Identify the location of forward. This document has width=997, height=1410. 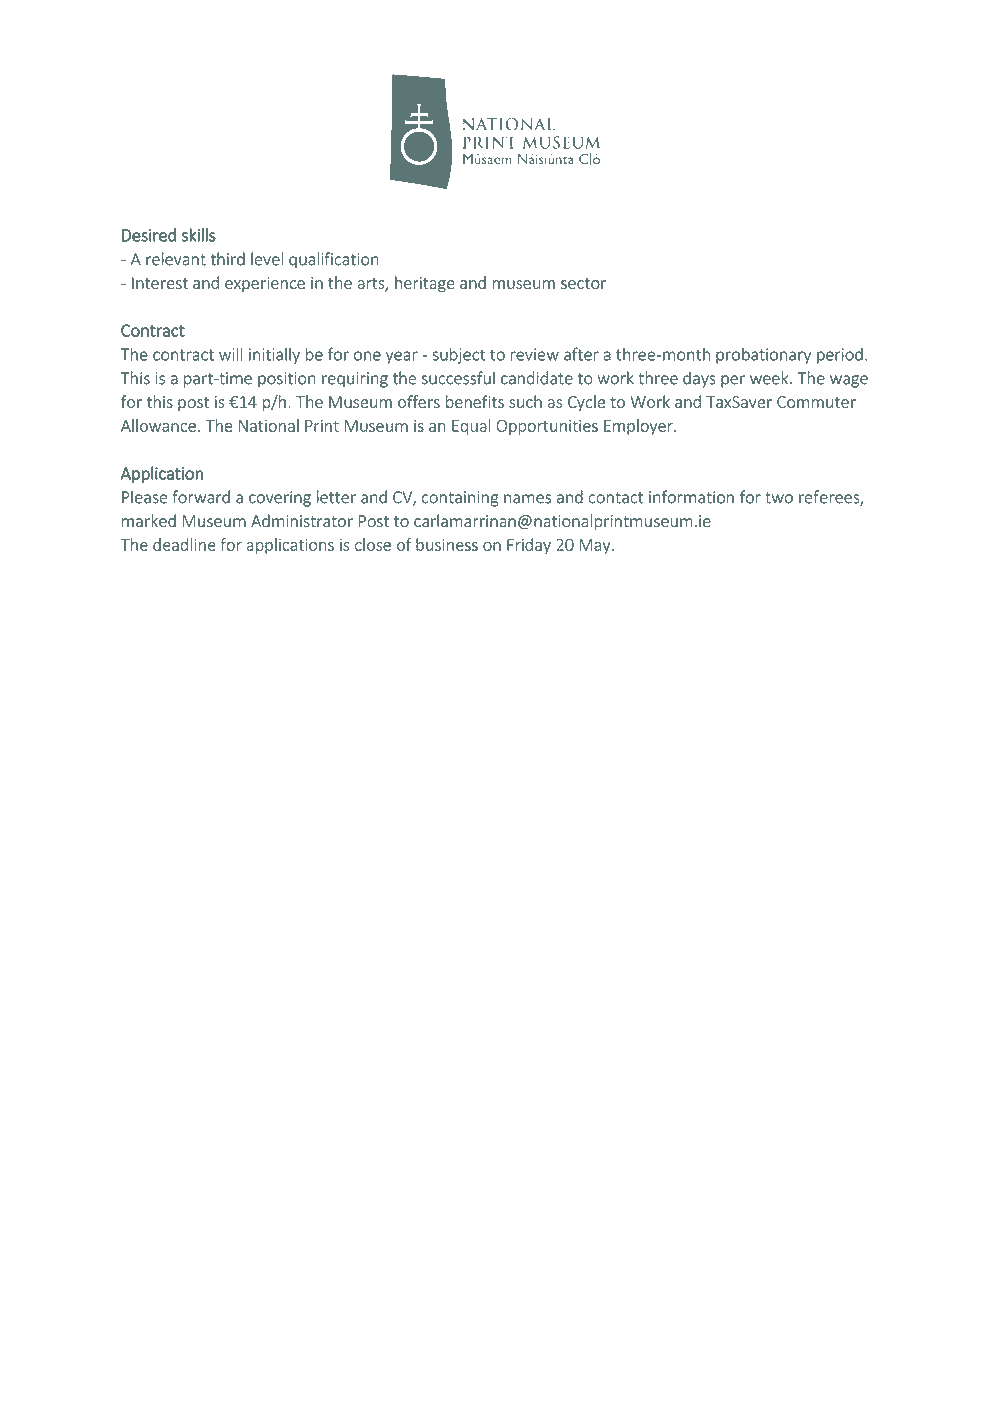
(201, 497).
